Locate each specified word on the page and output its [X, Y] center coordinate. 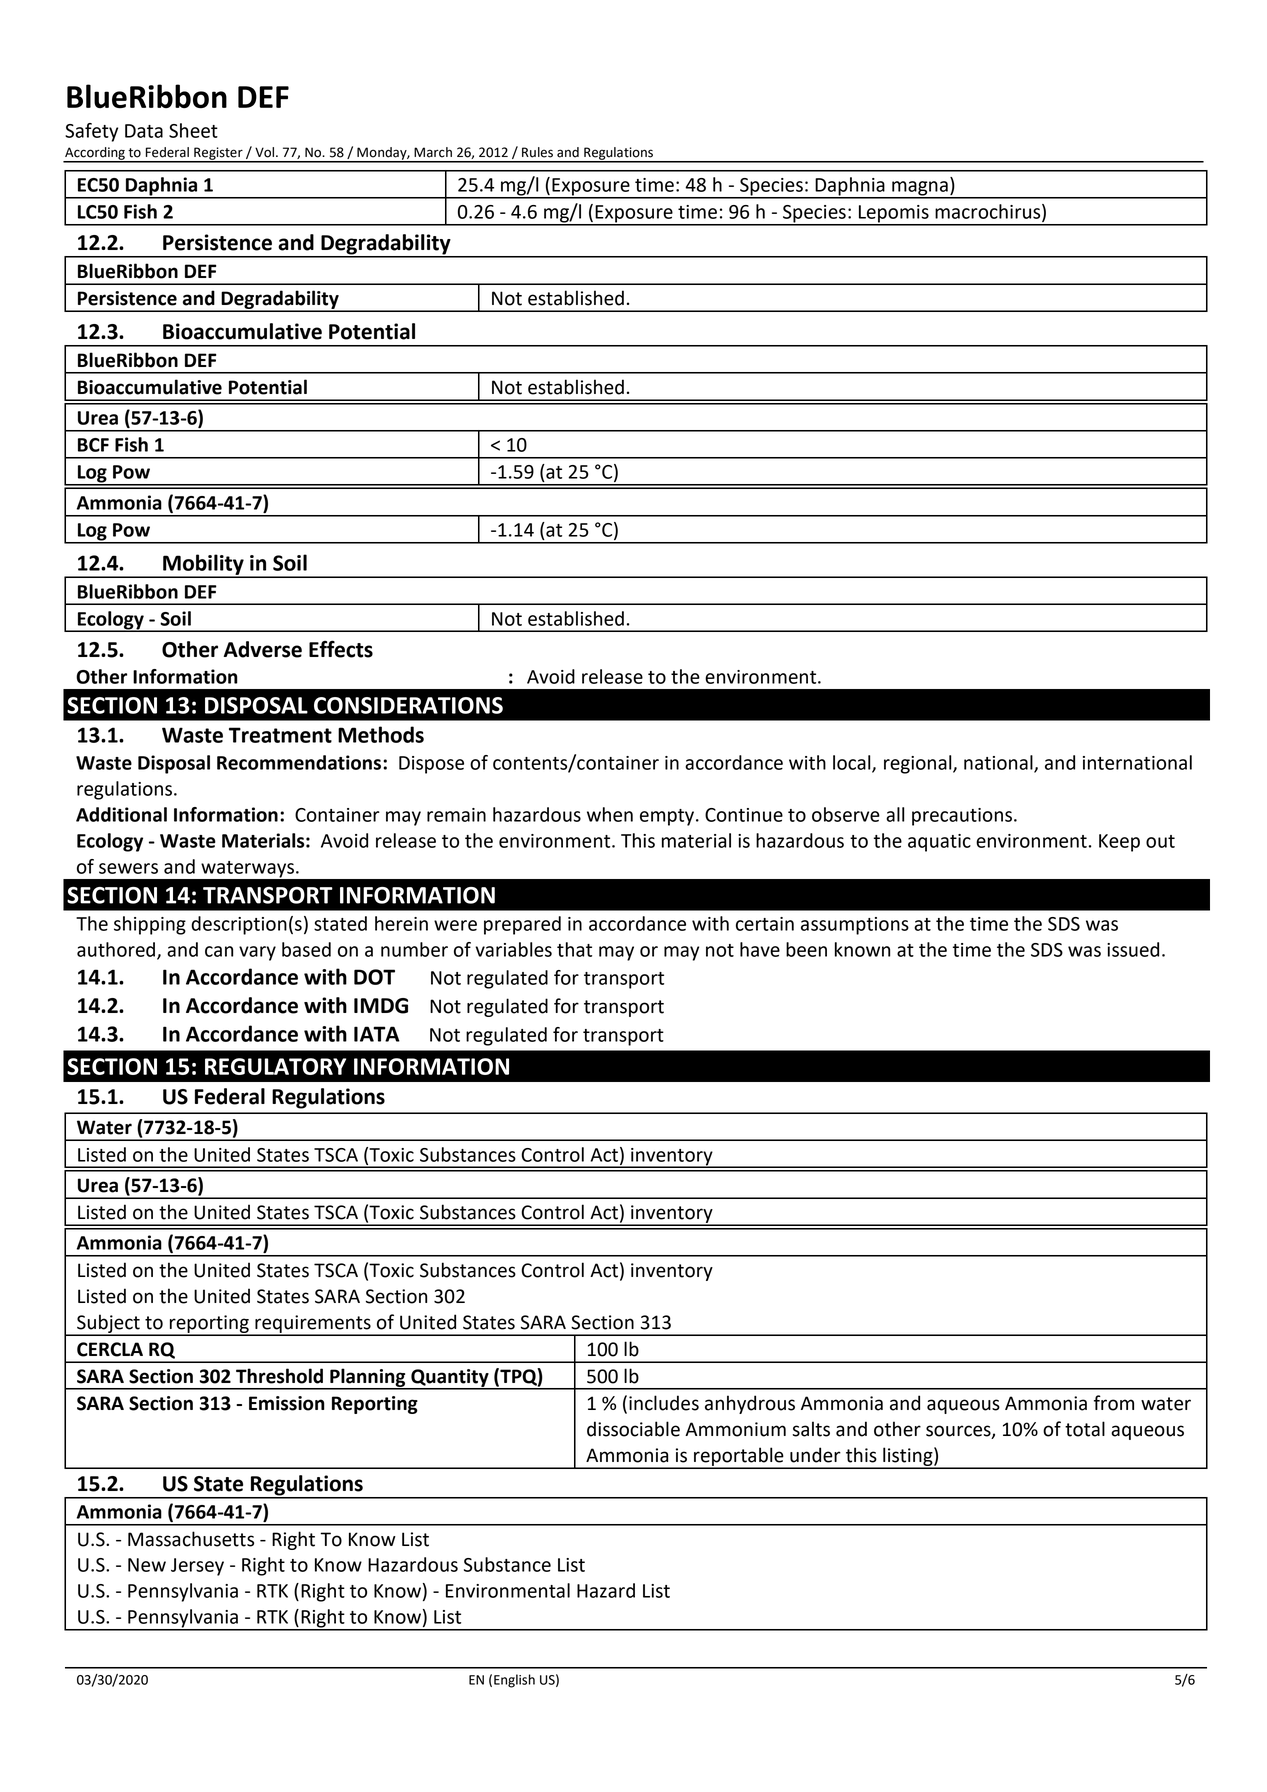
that [574, 949]
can [219, 951]
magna [920, 189]
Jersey [197, 1567]
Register [218, 154]
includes [664, 1403]
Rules [537, 152]
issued [1133, 949]
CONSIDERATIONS [408, 705]
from [1114, 1403]
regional [919, 764]
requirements [313, 1325]
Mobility [203, 565]
